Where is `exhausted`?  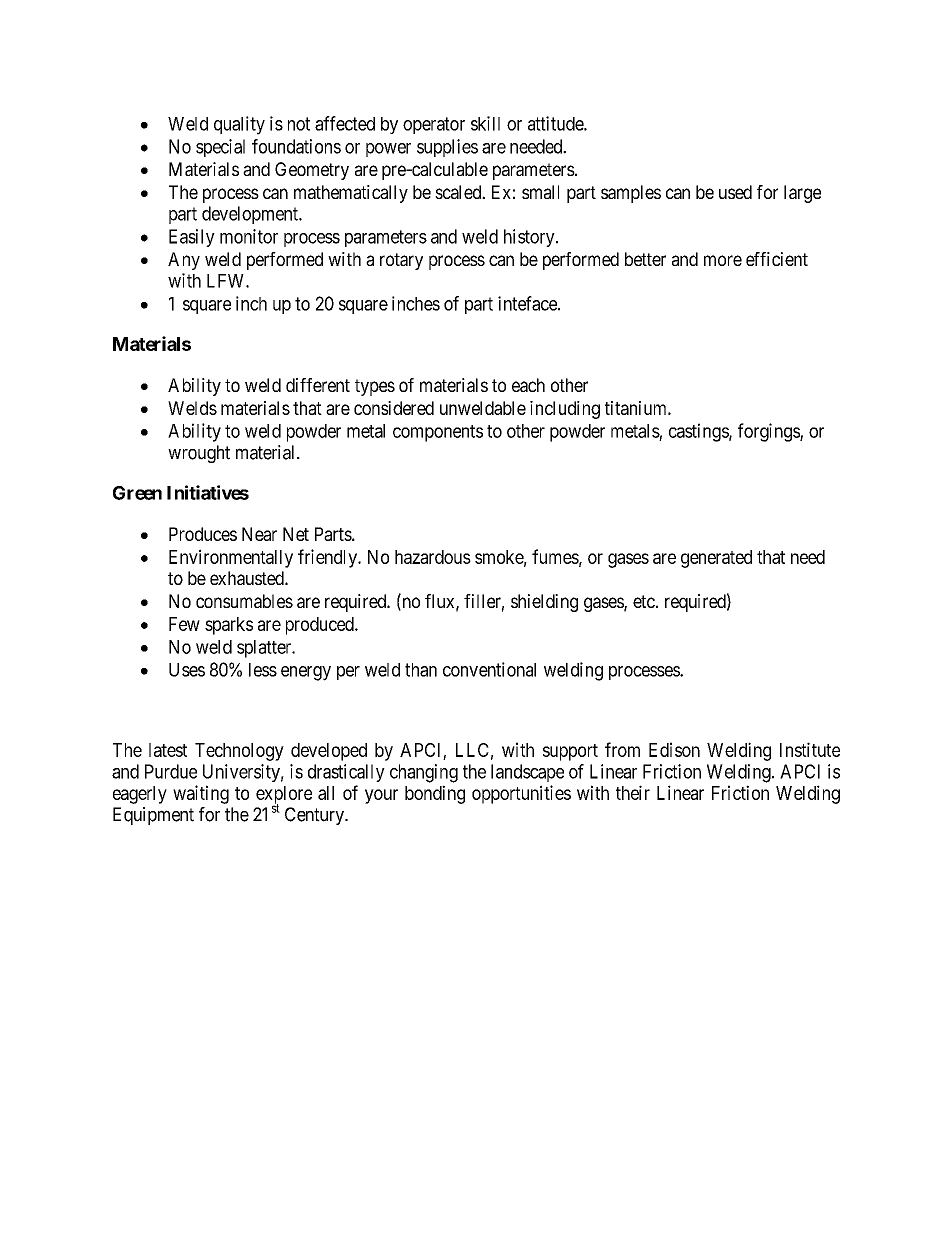 exhausted is located at coordinates (248, 578).
